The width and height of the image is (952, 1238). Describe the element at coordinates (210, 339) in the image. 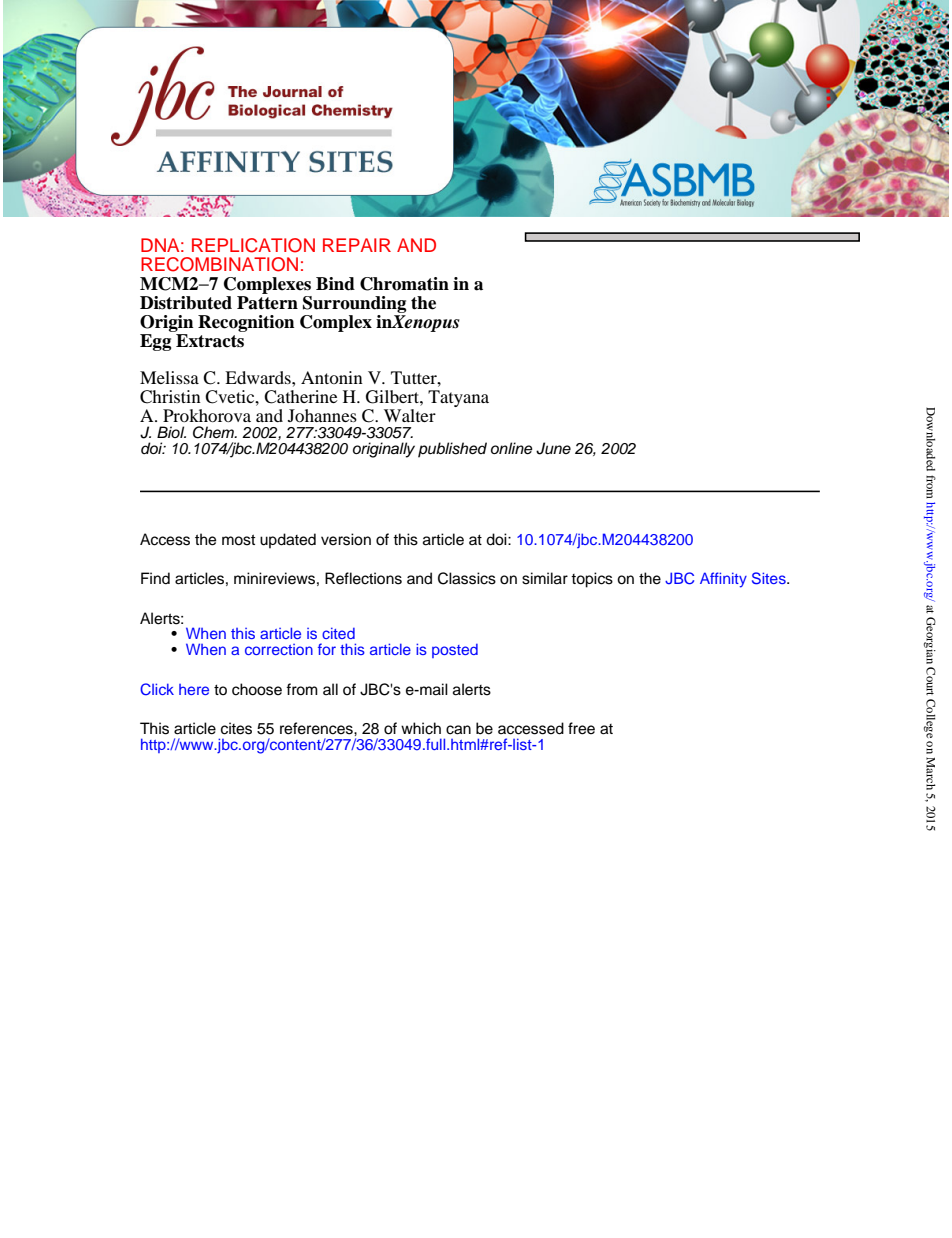

I see `Extracts` at that location.
